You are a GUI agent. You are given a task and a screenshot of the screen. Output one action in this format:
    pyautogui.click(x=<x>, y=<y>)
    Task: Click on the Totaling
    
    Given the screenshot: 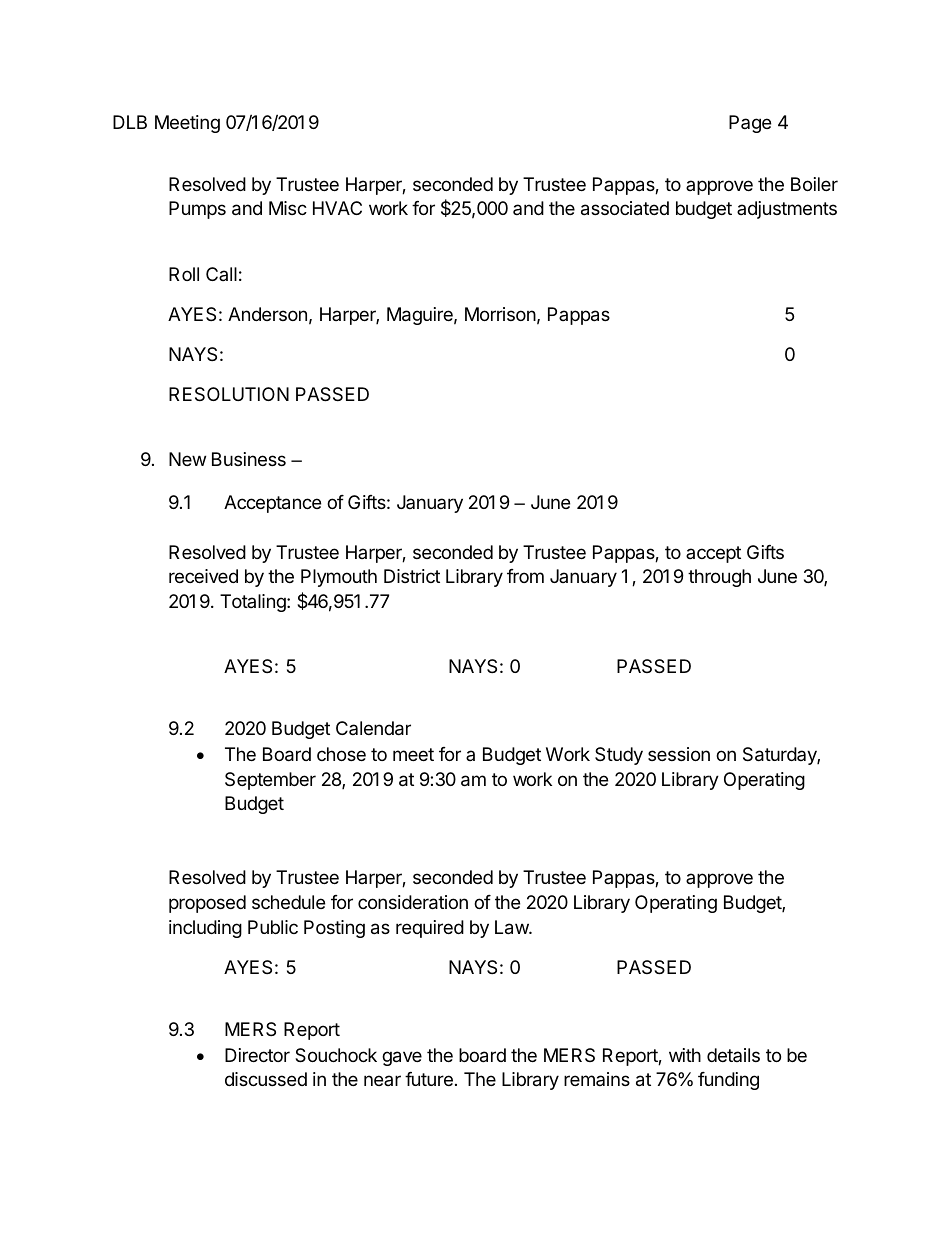 What is the action you would take?
    pyautogui.click(x=254, y=603)
